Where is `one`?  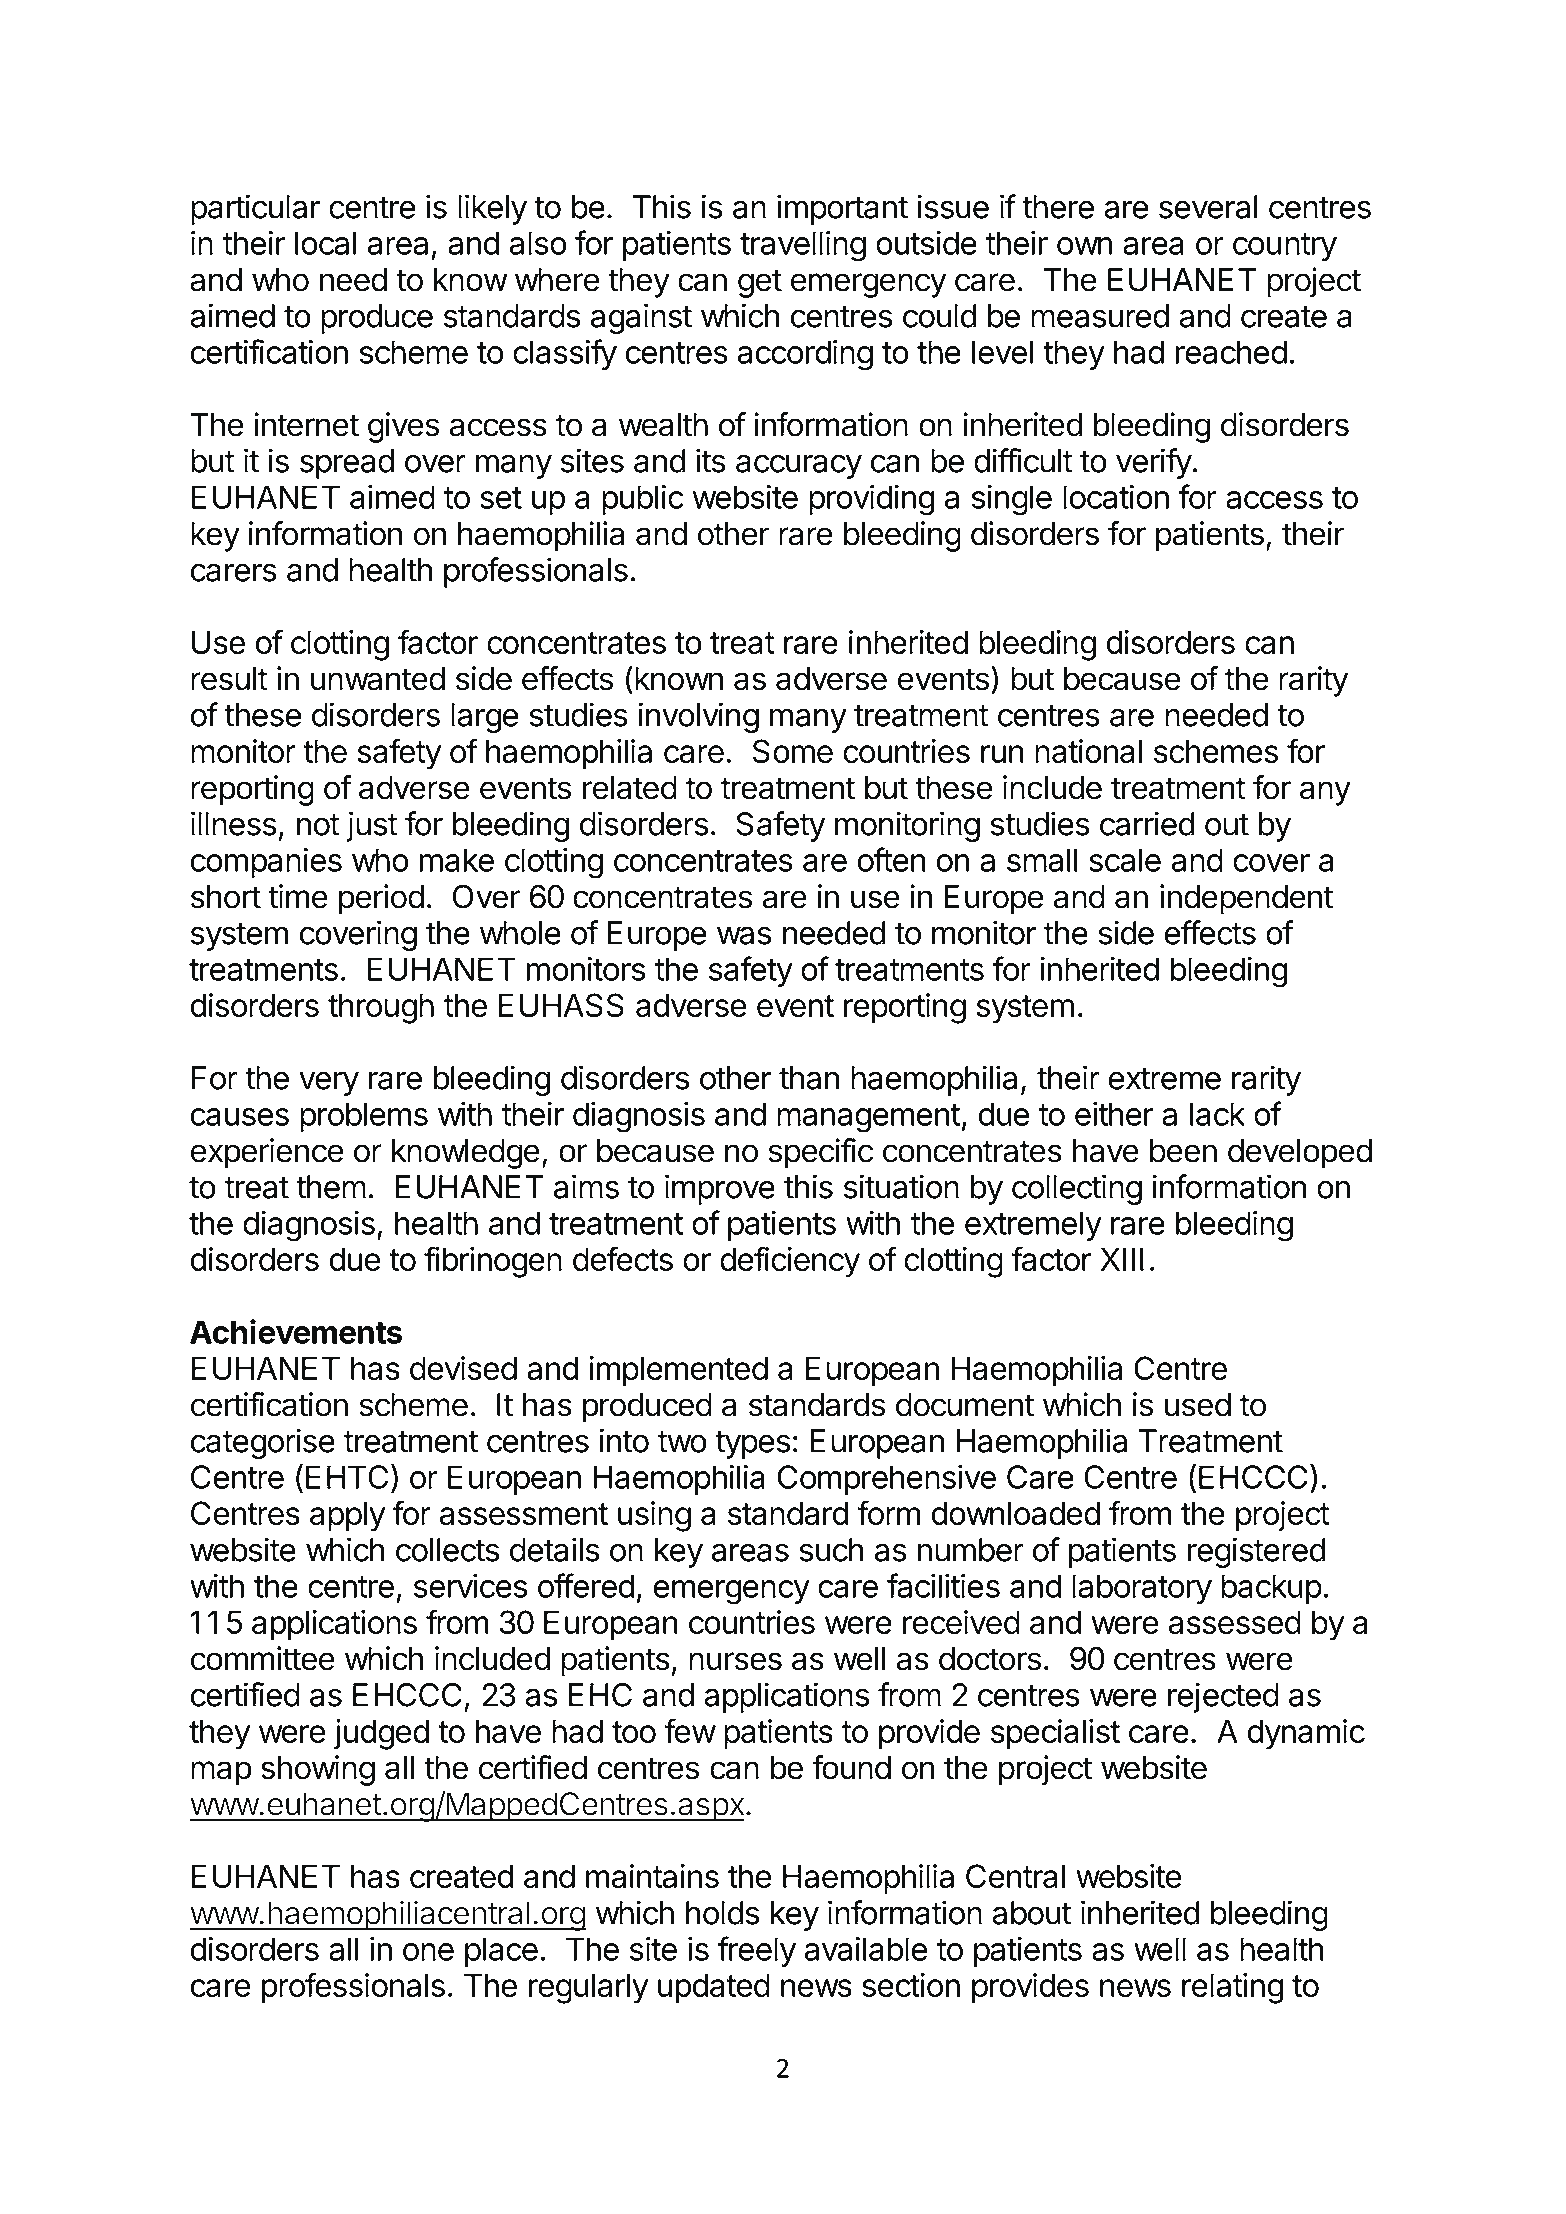
one is located at coordinates (428, 1952).
